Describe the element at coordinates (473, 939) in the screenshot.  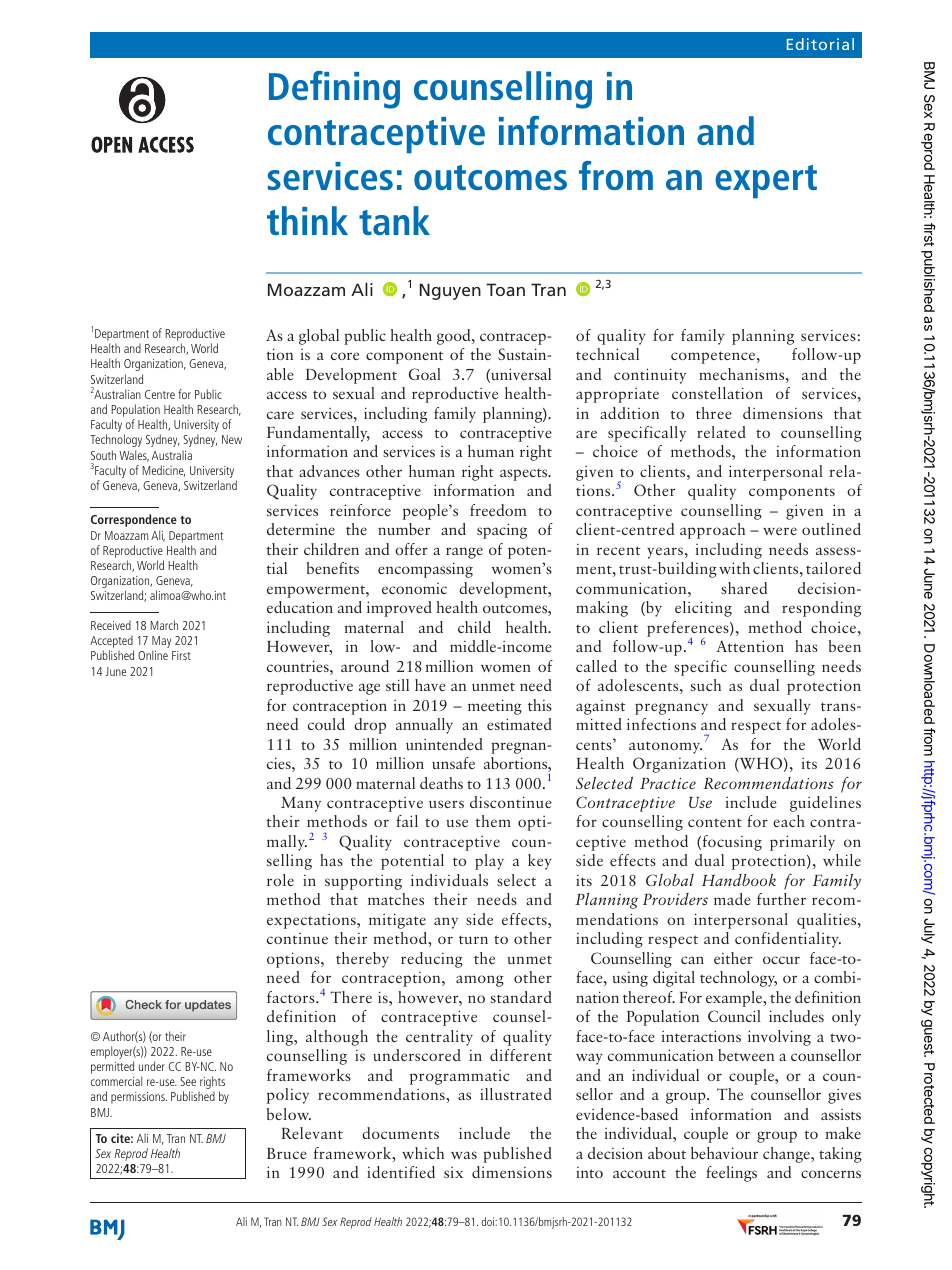
I see `turn` at that location.
